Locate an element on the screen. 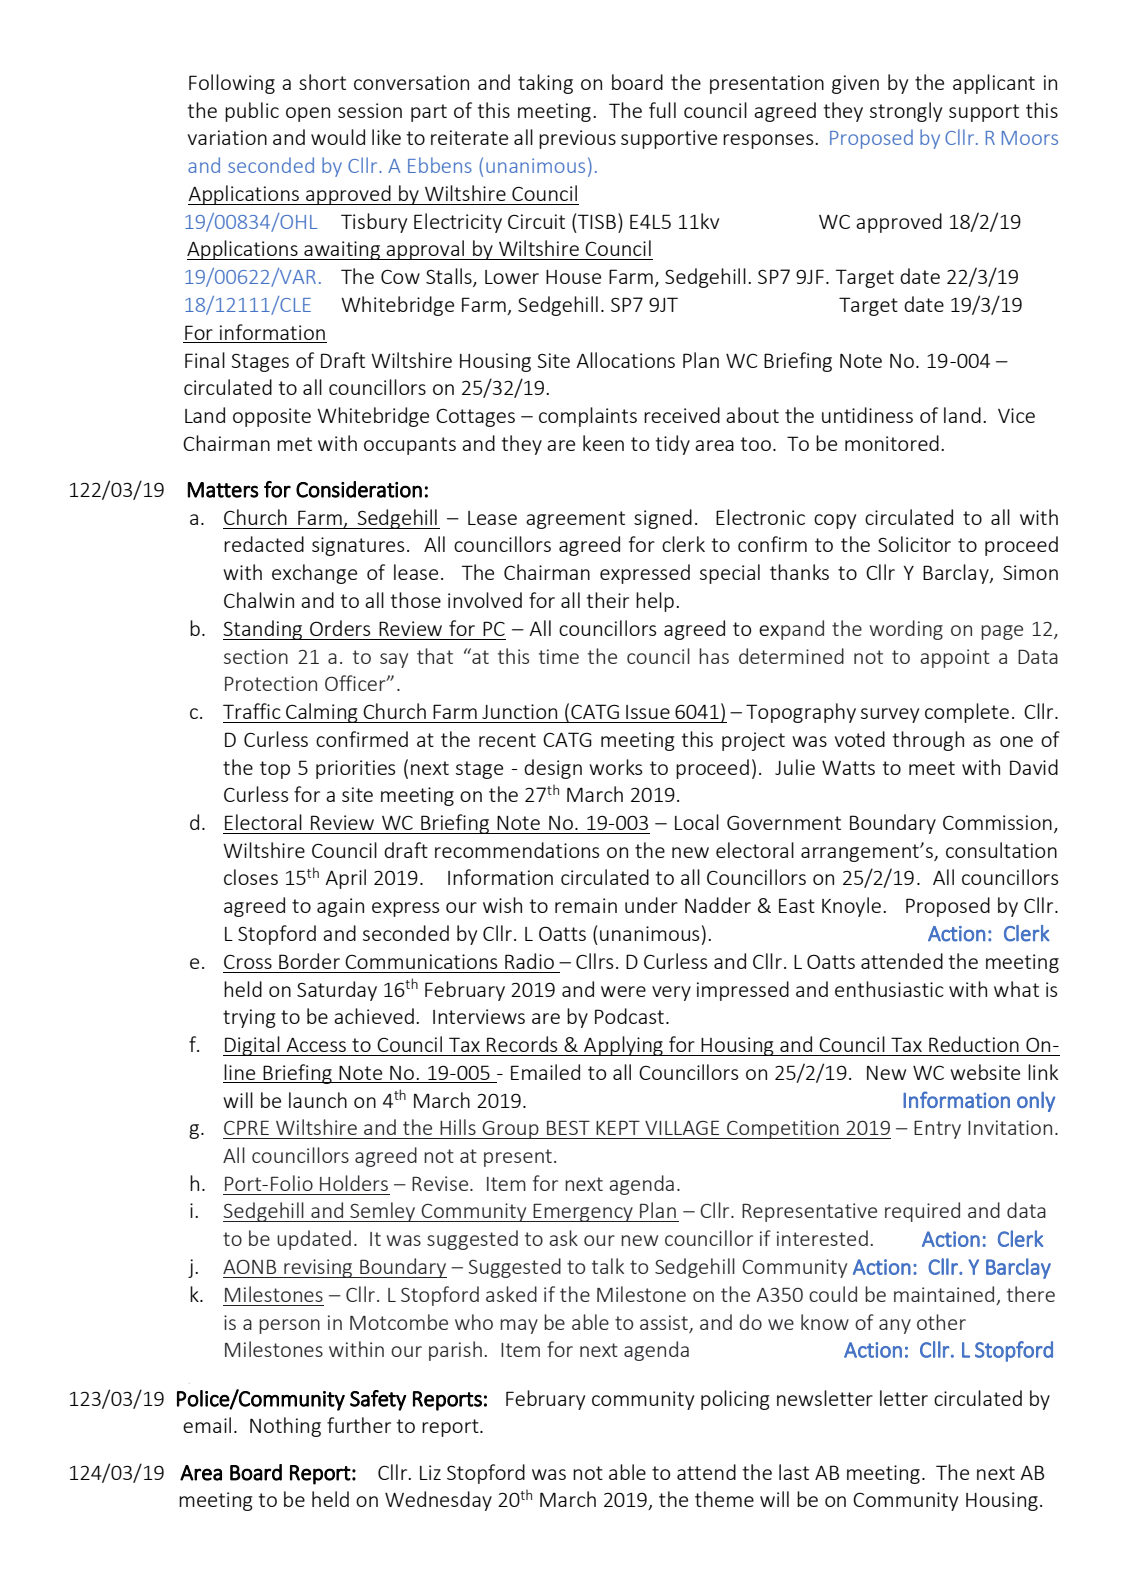 This screenshot has height=1595, width=1127. keen is located at coordinates (603, 443).
